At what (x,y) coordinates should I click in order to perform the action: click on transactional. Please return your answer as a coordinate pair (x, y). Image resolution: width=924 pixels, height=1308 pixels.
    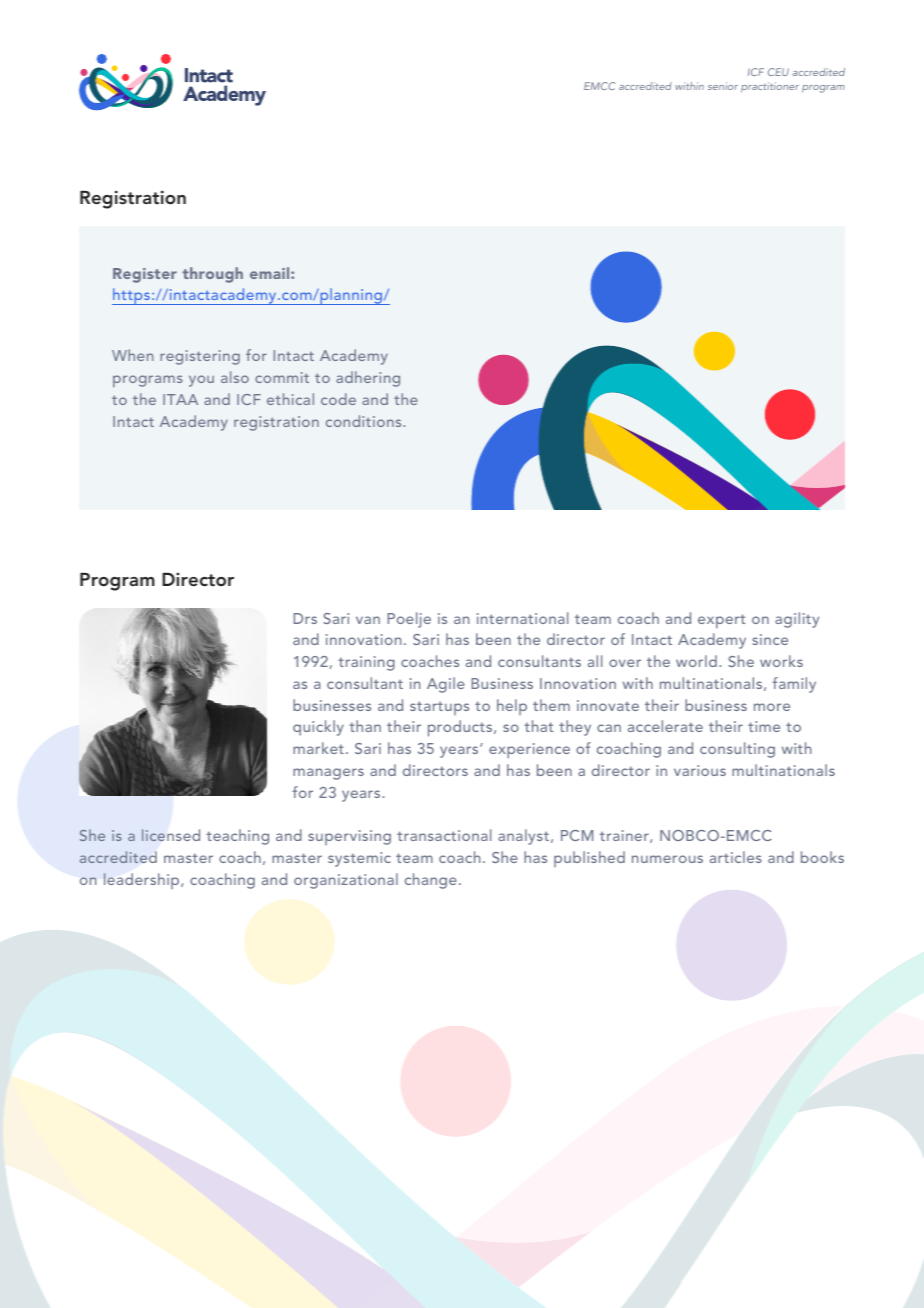
    Looking at the image, I should click on (444, 835).
